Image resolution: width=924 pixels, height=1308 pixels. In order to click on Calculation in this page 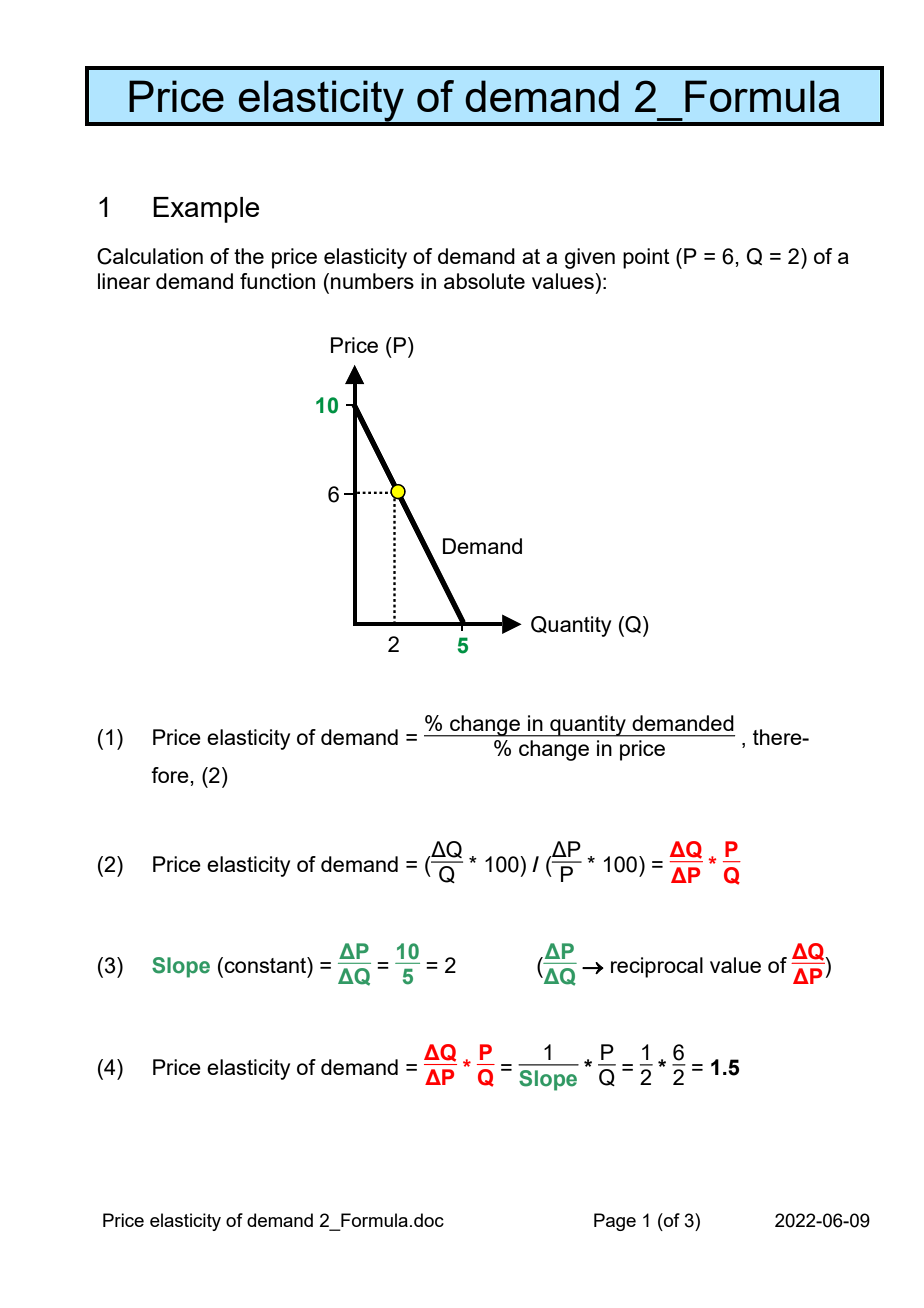, I will do `click(150, 256)`.
